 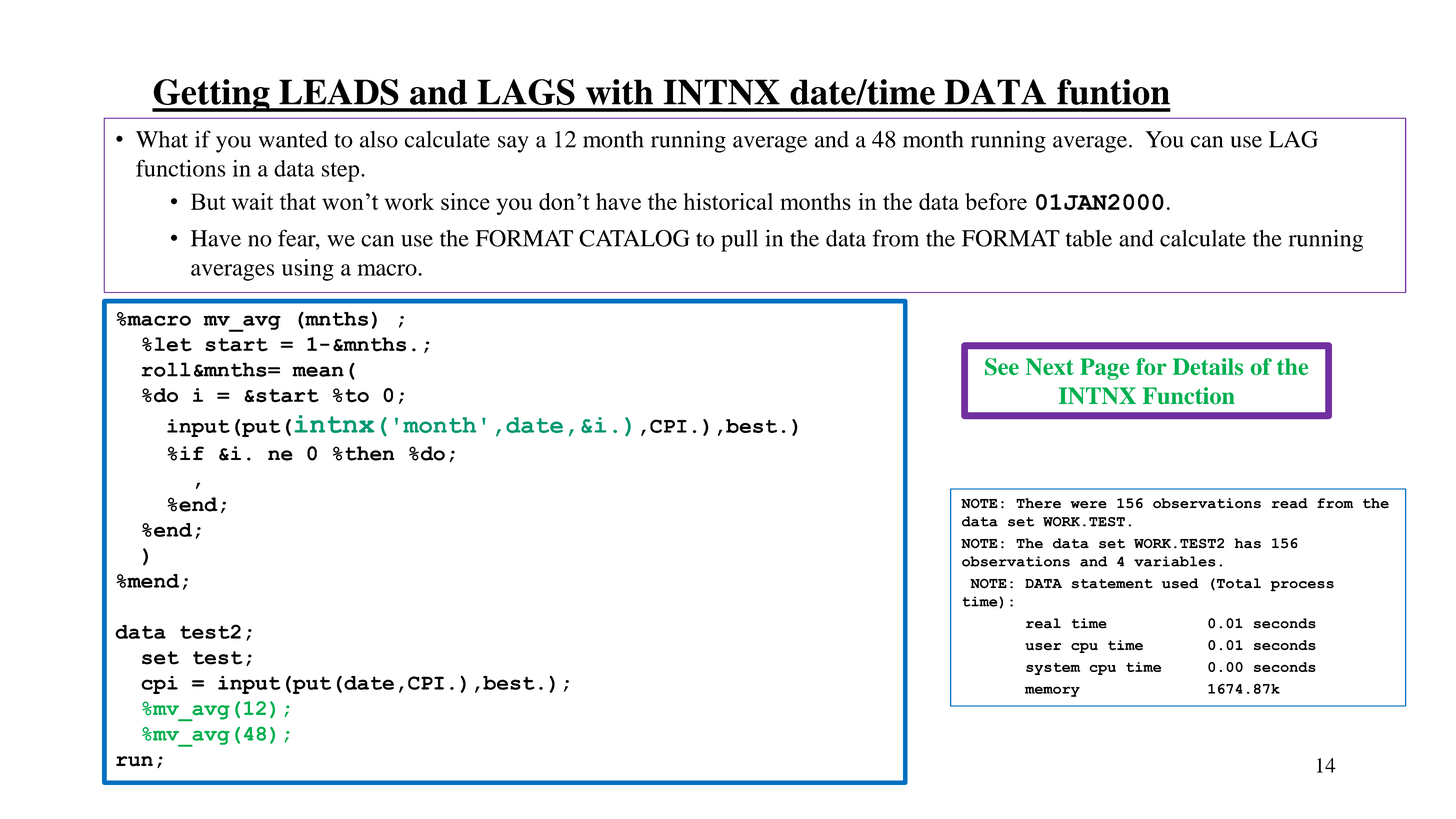 What do you see at coordinates (1053, 669) in the screenshot?
I see `system` at bounding box center [1053, 669].
